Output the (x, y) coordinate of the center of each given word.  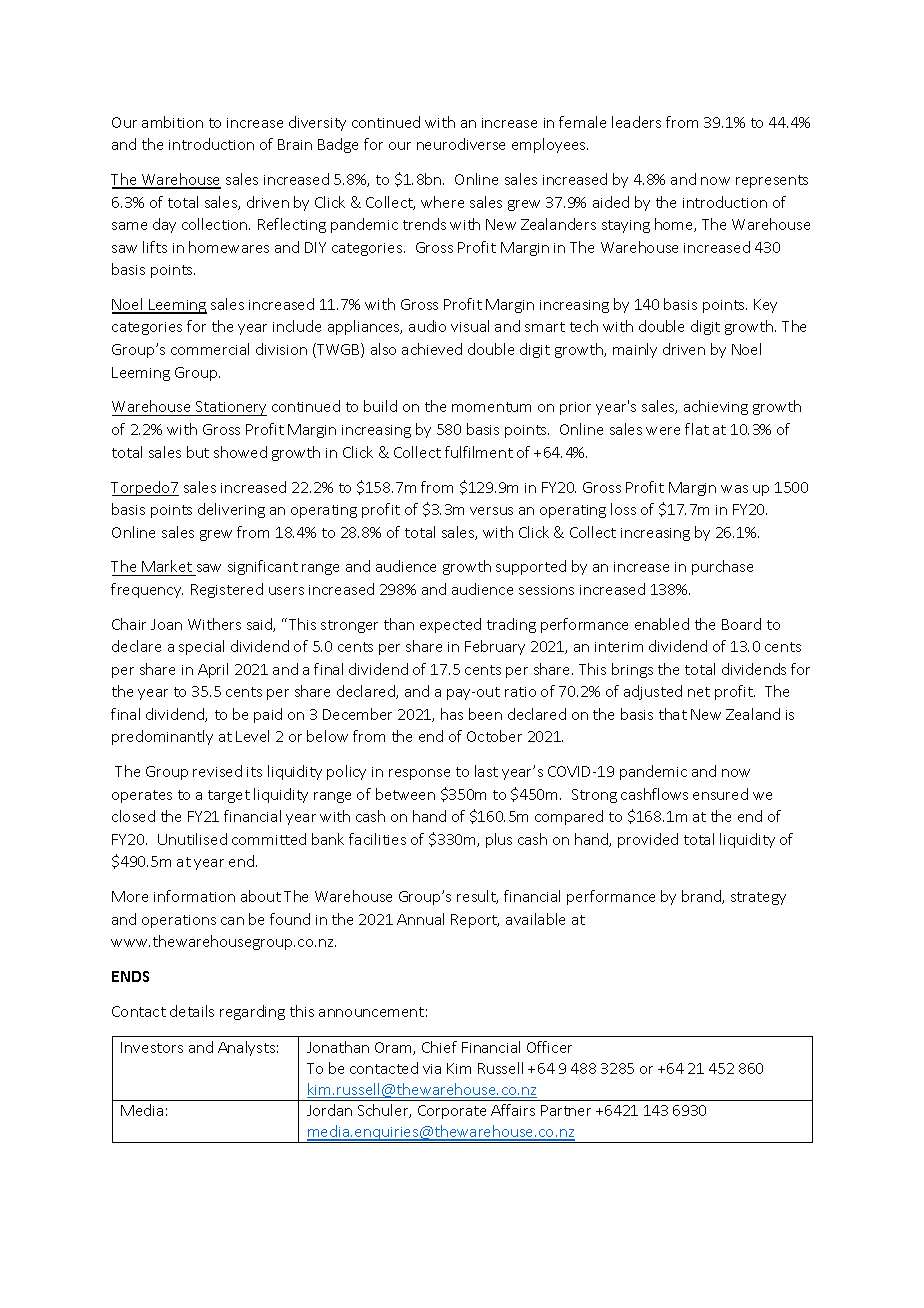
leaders (636, 122)
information (194, 896)
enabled (662, 624)
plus (499, 840)
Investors (152, 1047)
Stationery (230, 408)
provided (648, 840)
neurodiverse (461, 144)
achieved (432, 349)
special (201, 647)
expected (450, 625)
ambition (172, 122)
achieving (716, 407)
